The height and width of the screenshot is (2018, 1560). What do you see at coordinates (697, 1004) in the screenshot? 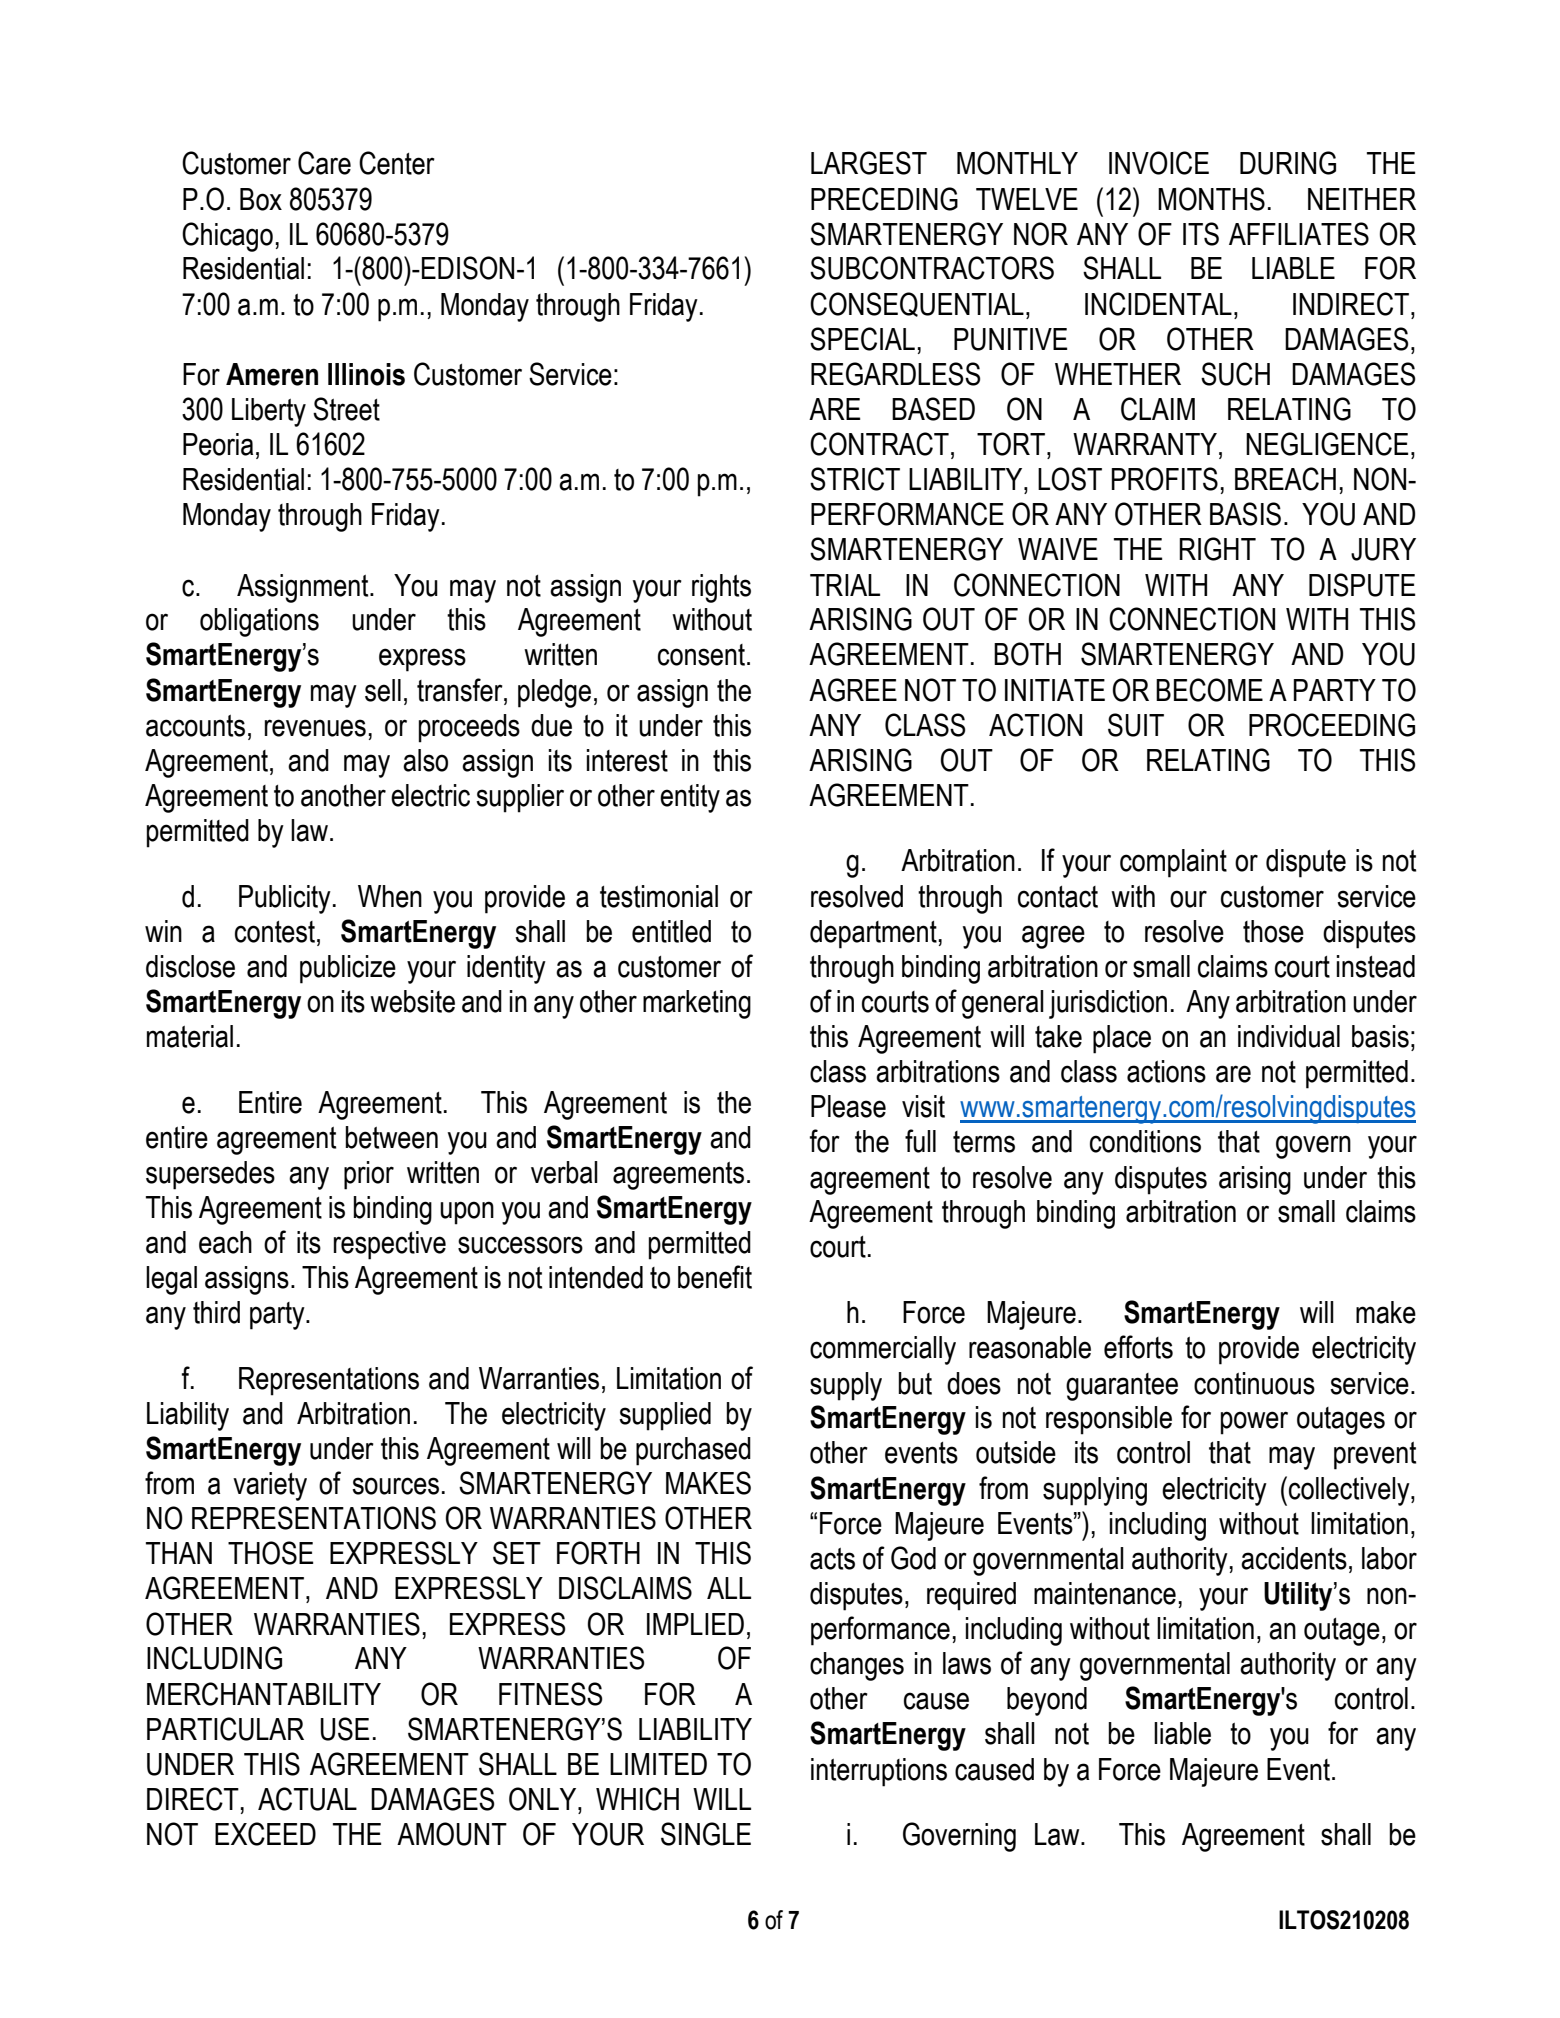
I see `marketing` at bounding box center [697, 1004].
